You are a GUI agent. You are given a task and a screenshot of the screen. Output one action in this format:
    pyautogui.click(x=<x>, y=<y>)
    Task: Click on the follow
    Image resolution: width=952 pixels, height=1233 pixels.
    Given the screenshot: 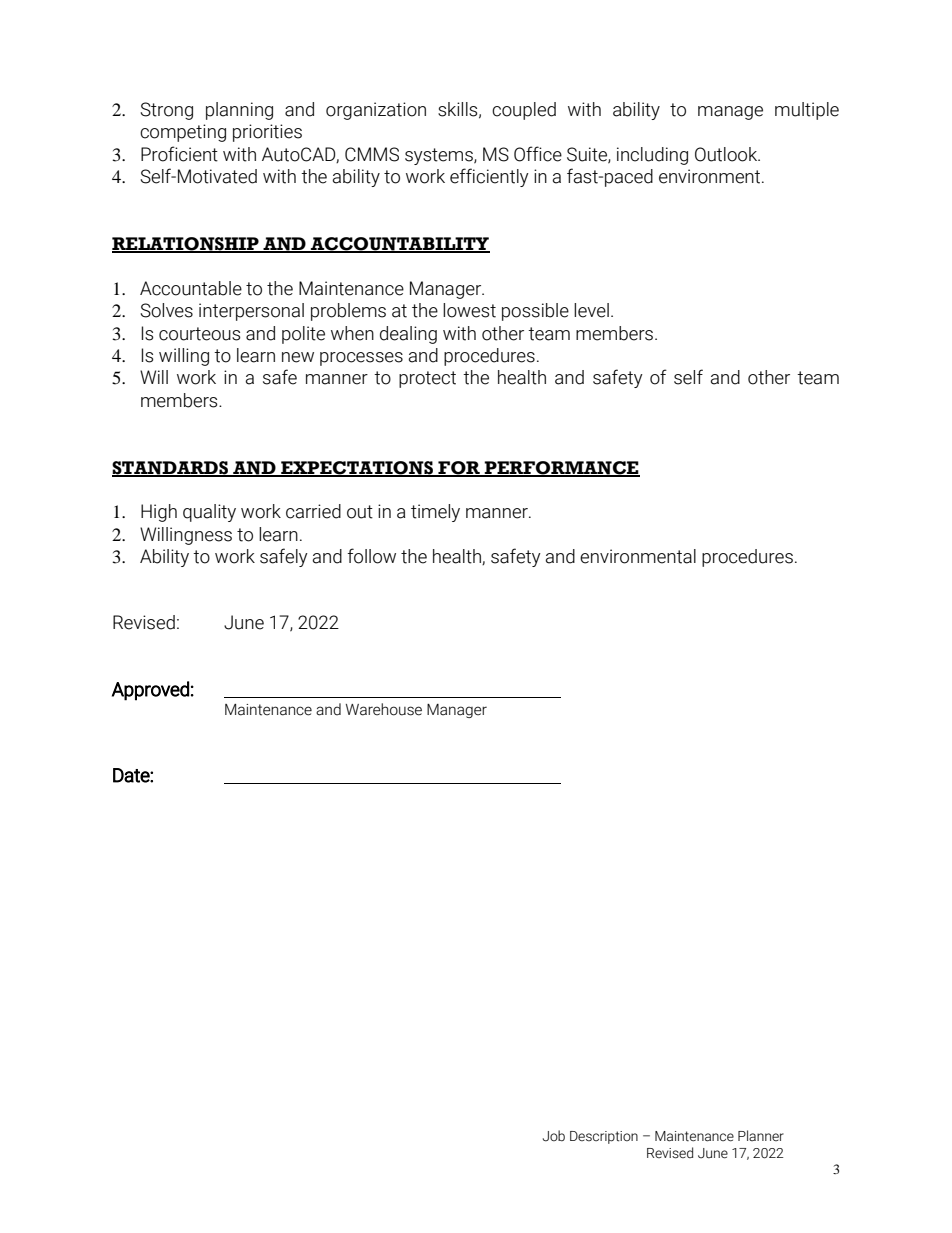 What is the action you would take?
    pyautogui.click(x=372, y=556)
